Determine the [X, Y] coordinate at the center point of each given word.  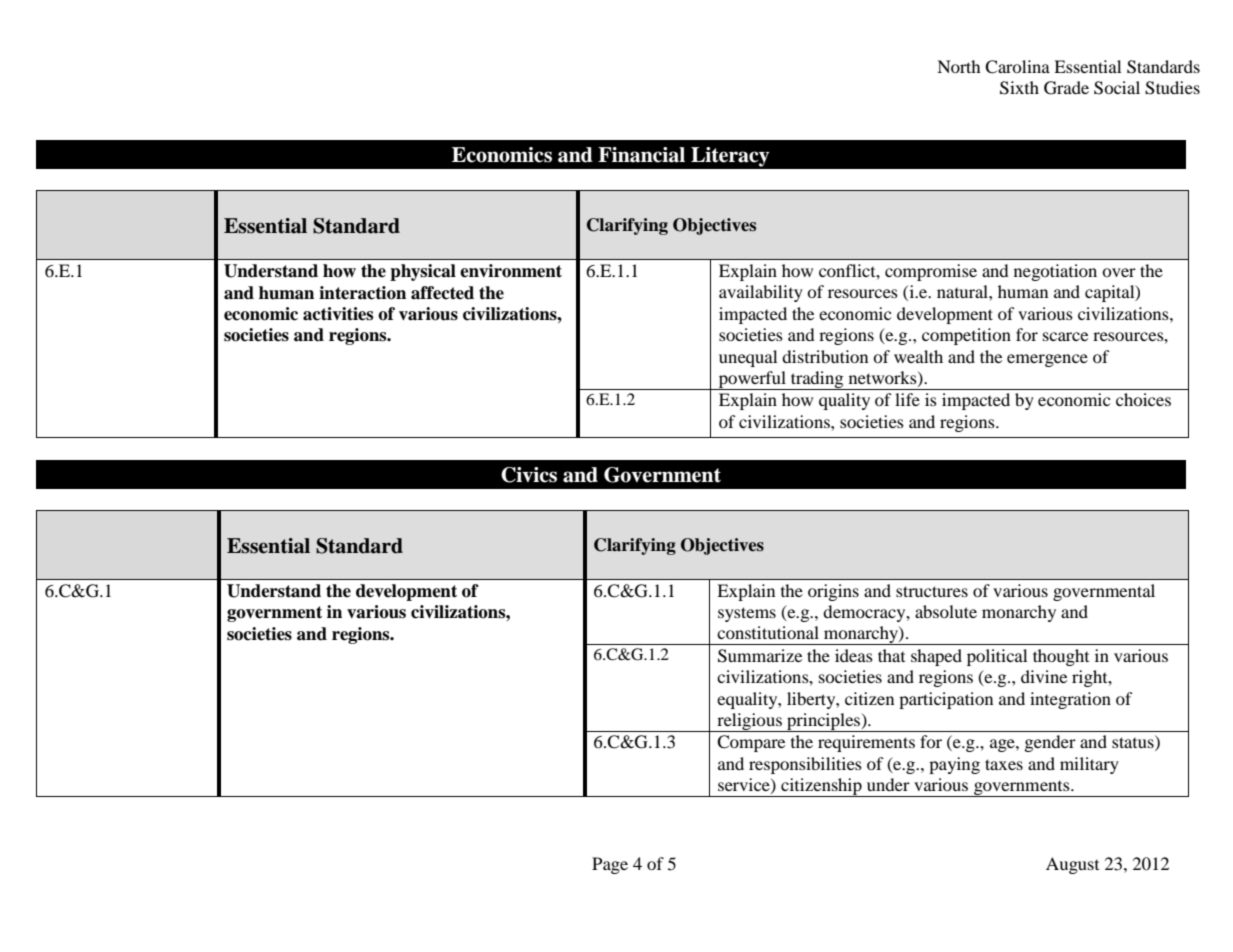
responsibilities [805, 765]
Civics [529, 475]
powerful [752, 380]
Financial [641, 155]
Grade [1066, 88]
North [959, 66]
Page [610, 865]
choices [1143, 399]
